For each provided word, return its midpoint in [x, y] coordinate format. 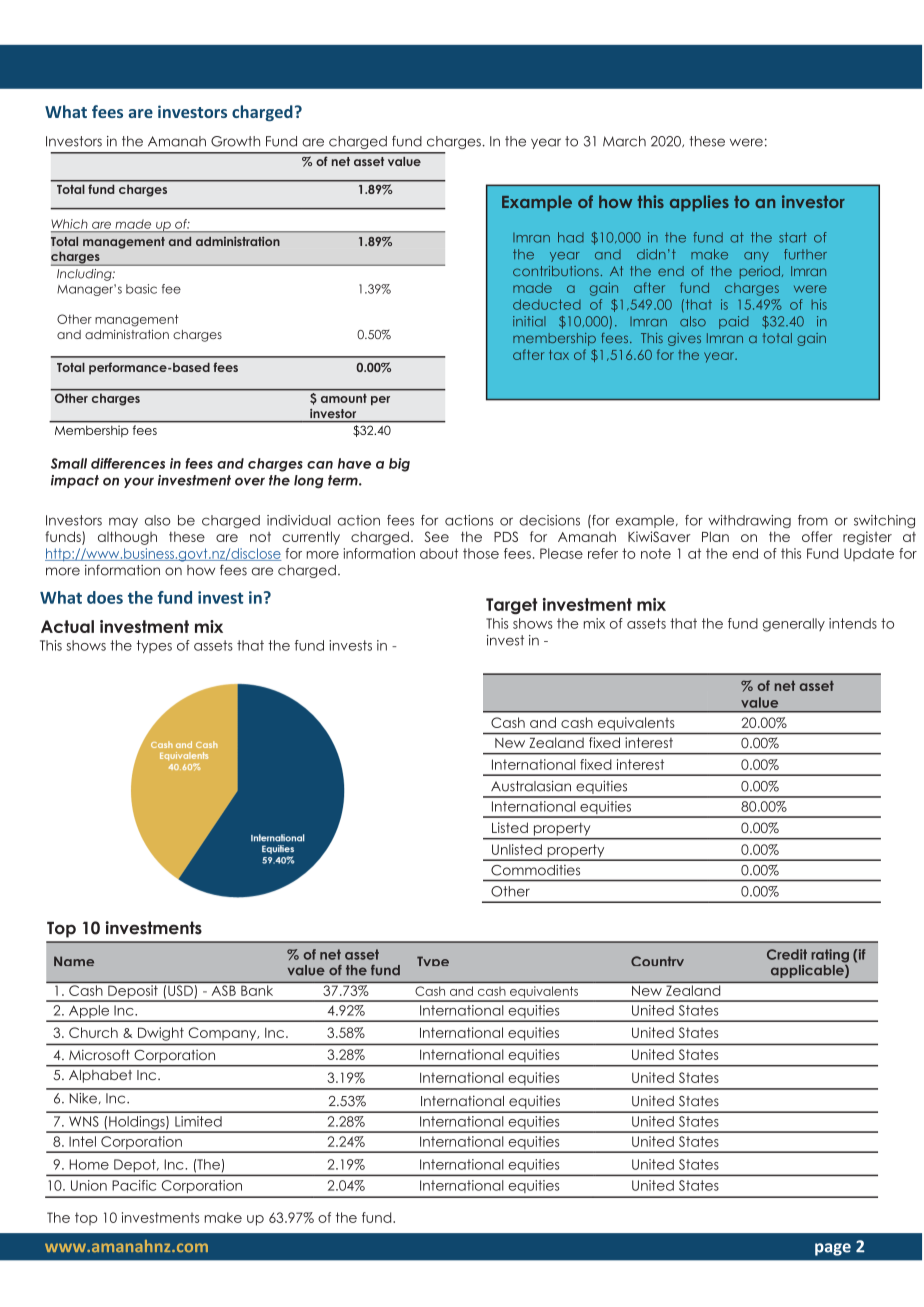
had [571, 237]
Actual [67, 626]
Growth [235, 141]
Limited [198, 1121]
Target [512, 606]
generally [794, 625]
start [793, 237]
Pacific [134, 1185]
